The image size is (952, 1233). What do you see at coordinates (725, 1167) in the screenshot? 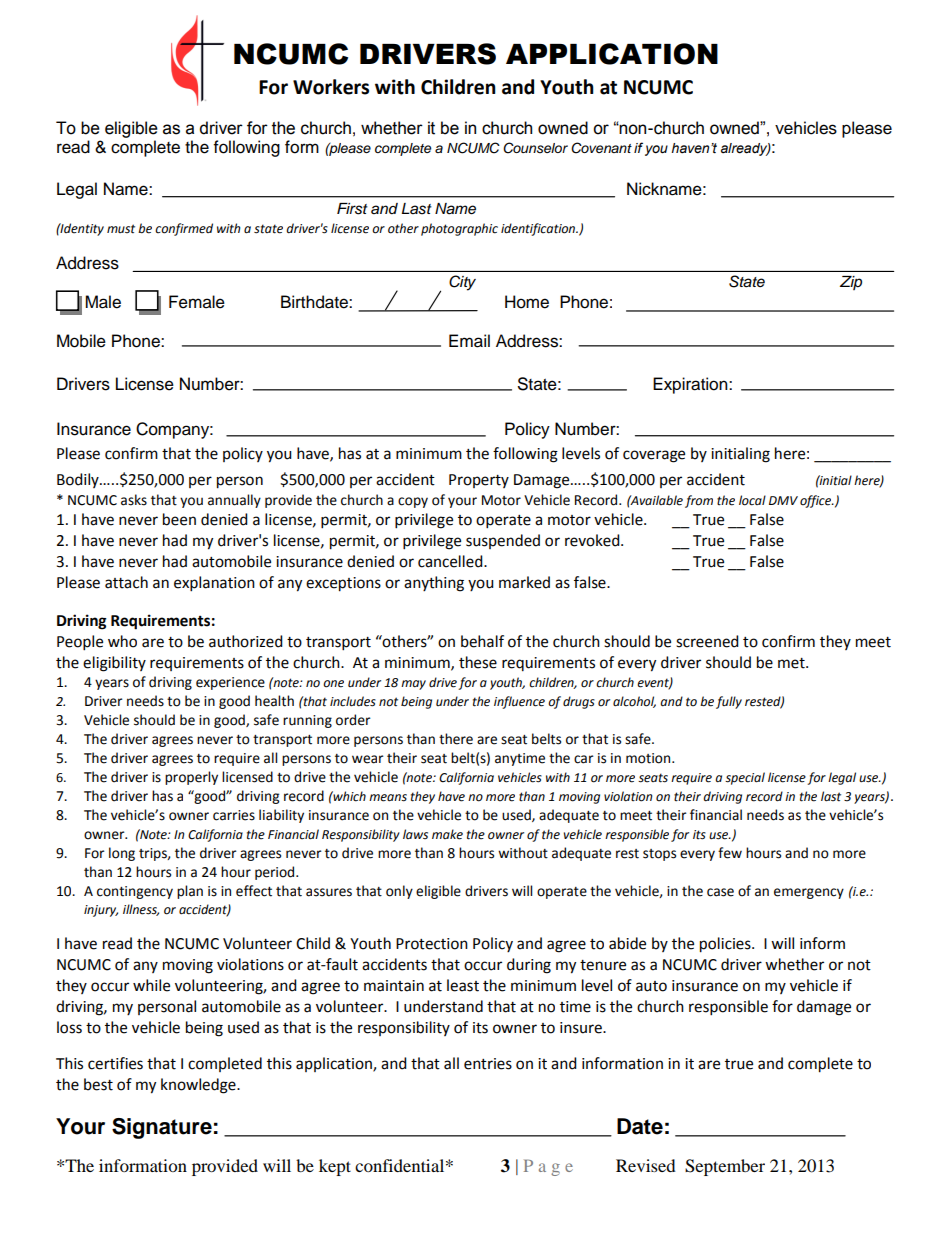
I see `September` at bounding box center [725, 1167].
